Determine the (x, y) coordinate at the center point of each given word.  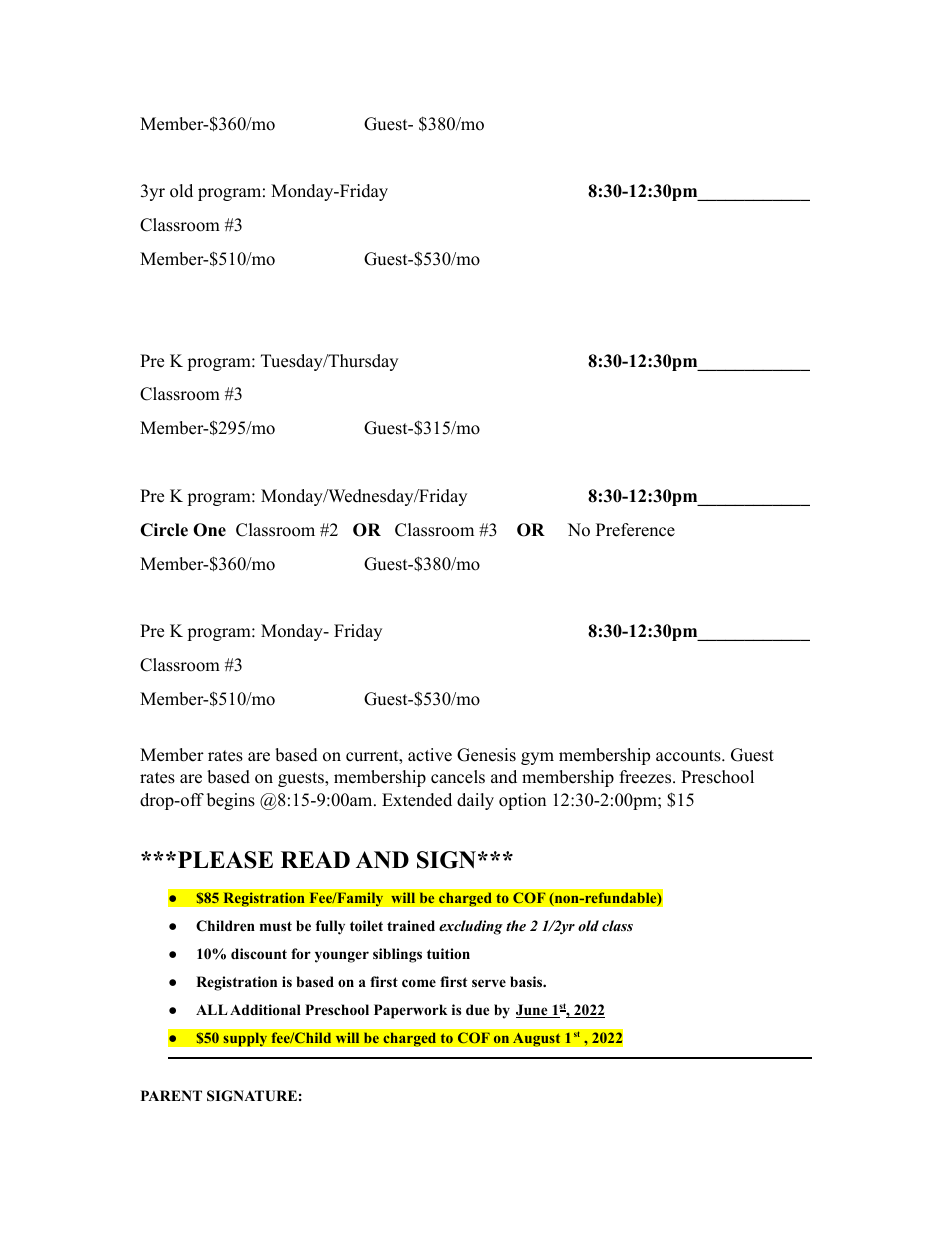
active (430, 755)
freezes (645, 777)
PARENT (171, 1095)
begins (231, 801)
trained (411, 925)
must (276, 926)
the (516, 925)
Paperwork (411, 1011)
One (209, 530)
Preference (635, 530)
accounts (688, 756)
